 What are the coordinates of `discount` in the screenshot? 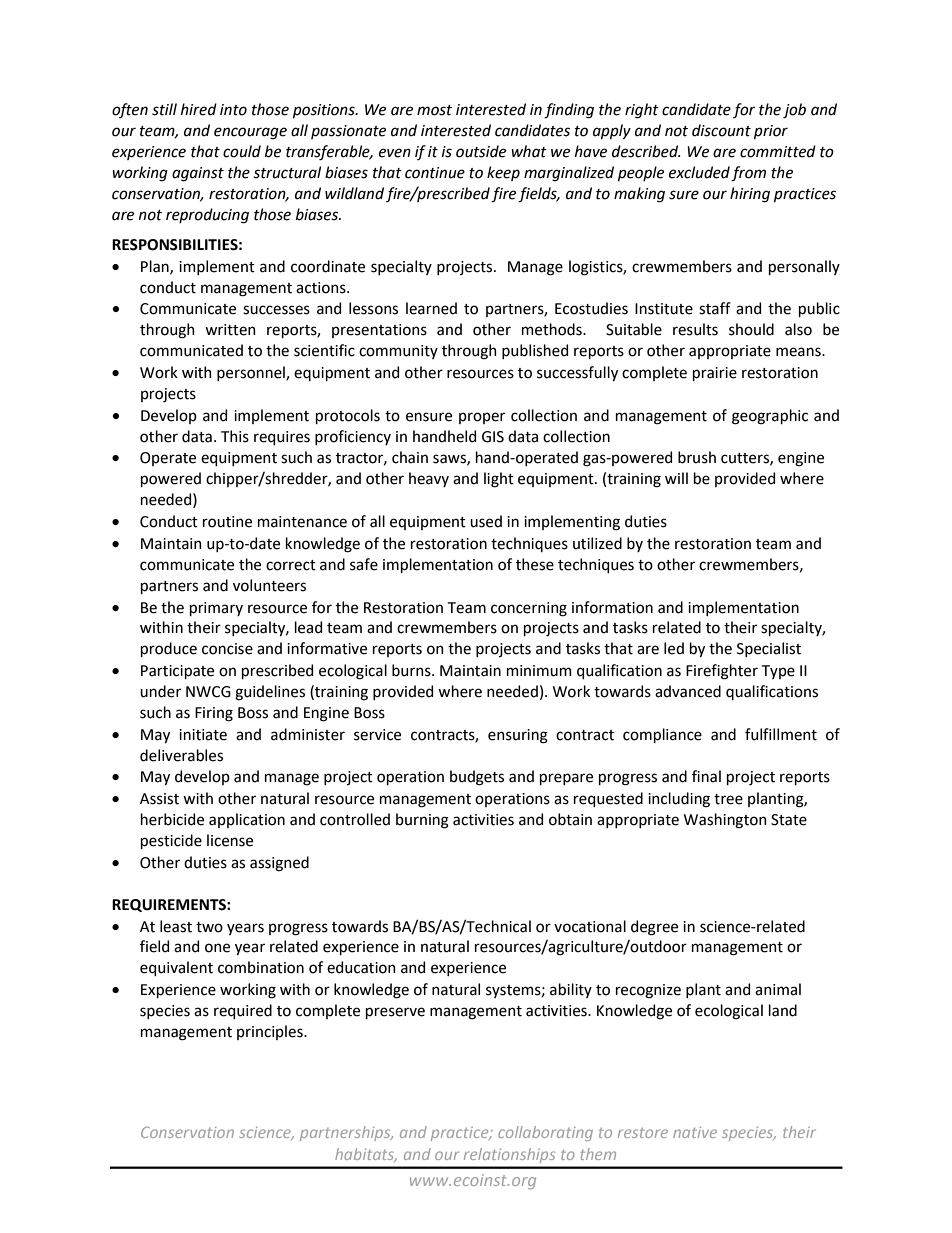 It's located at (721, 130).
